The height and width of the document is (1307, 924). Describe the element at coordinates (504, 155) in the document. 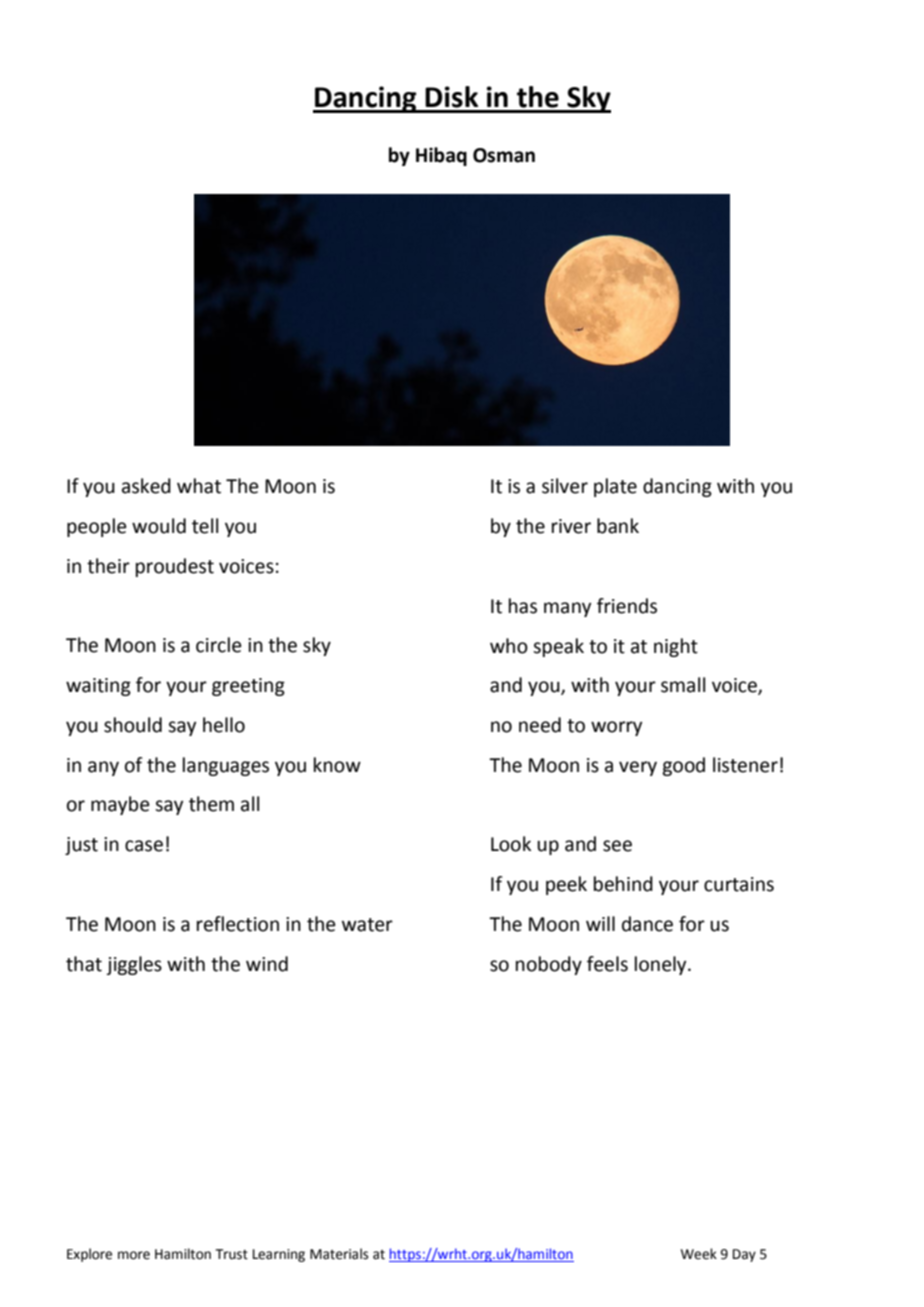

I see `Osman` at that location.
